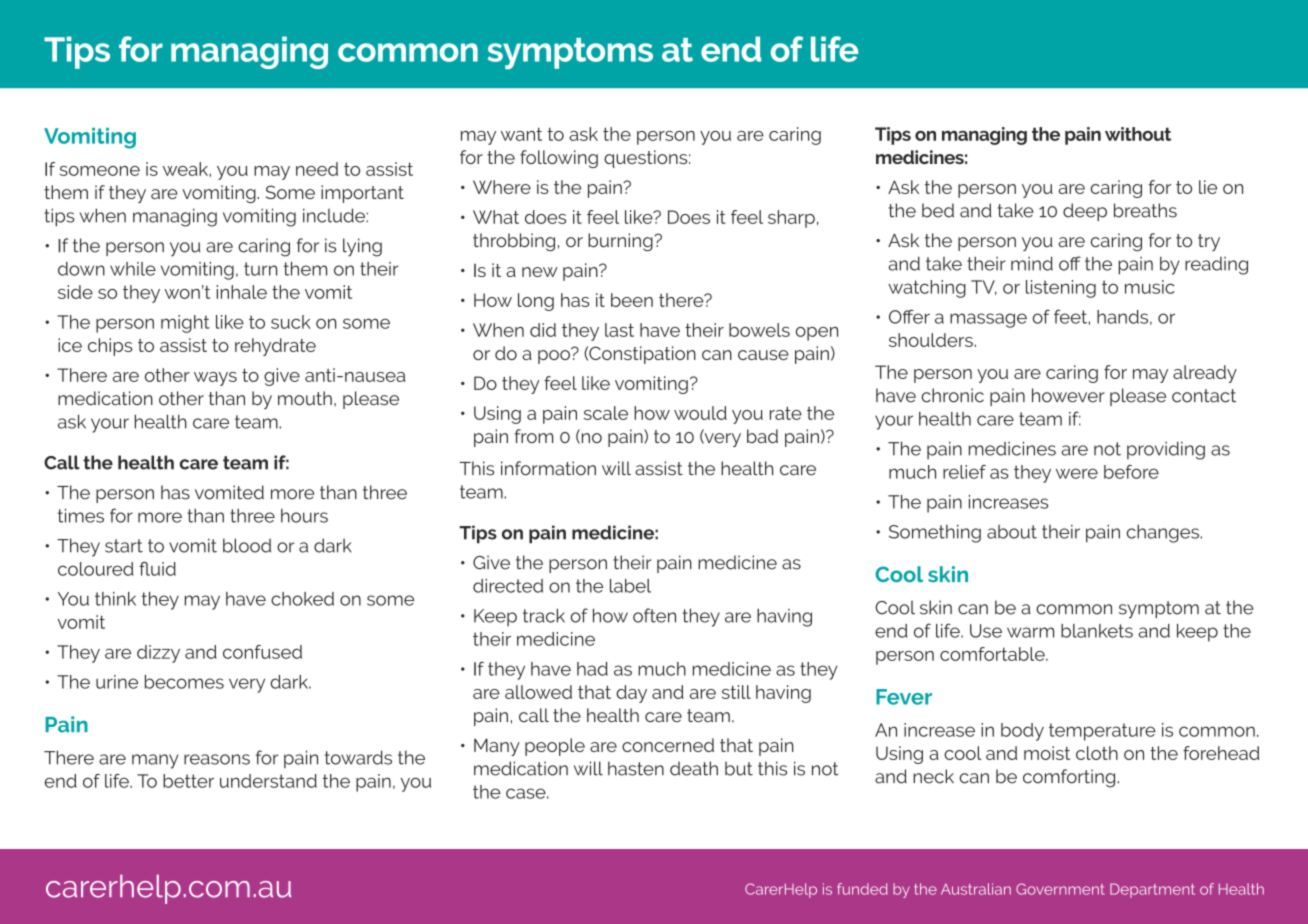 The image size is (1308, 924). What do you see at coordinates (1060, 889) in the document?
I see `Government` at bounding box center [1060, 889].
